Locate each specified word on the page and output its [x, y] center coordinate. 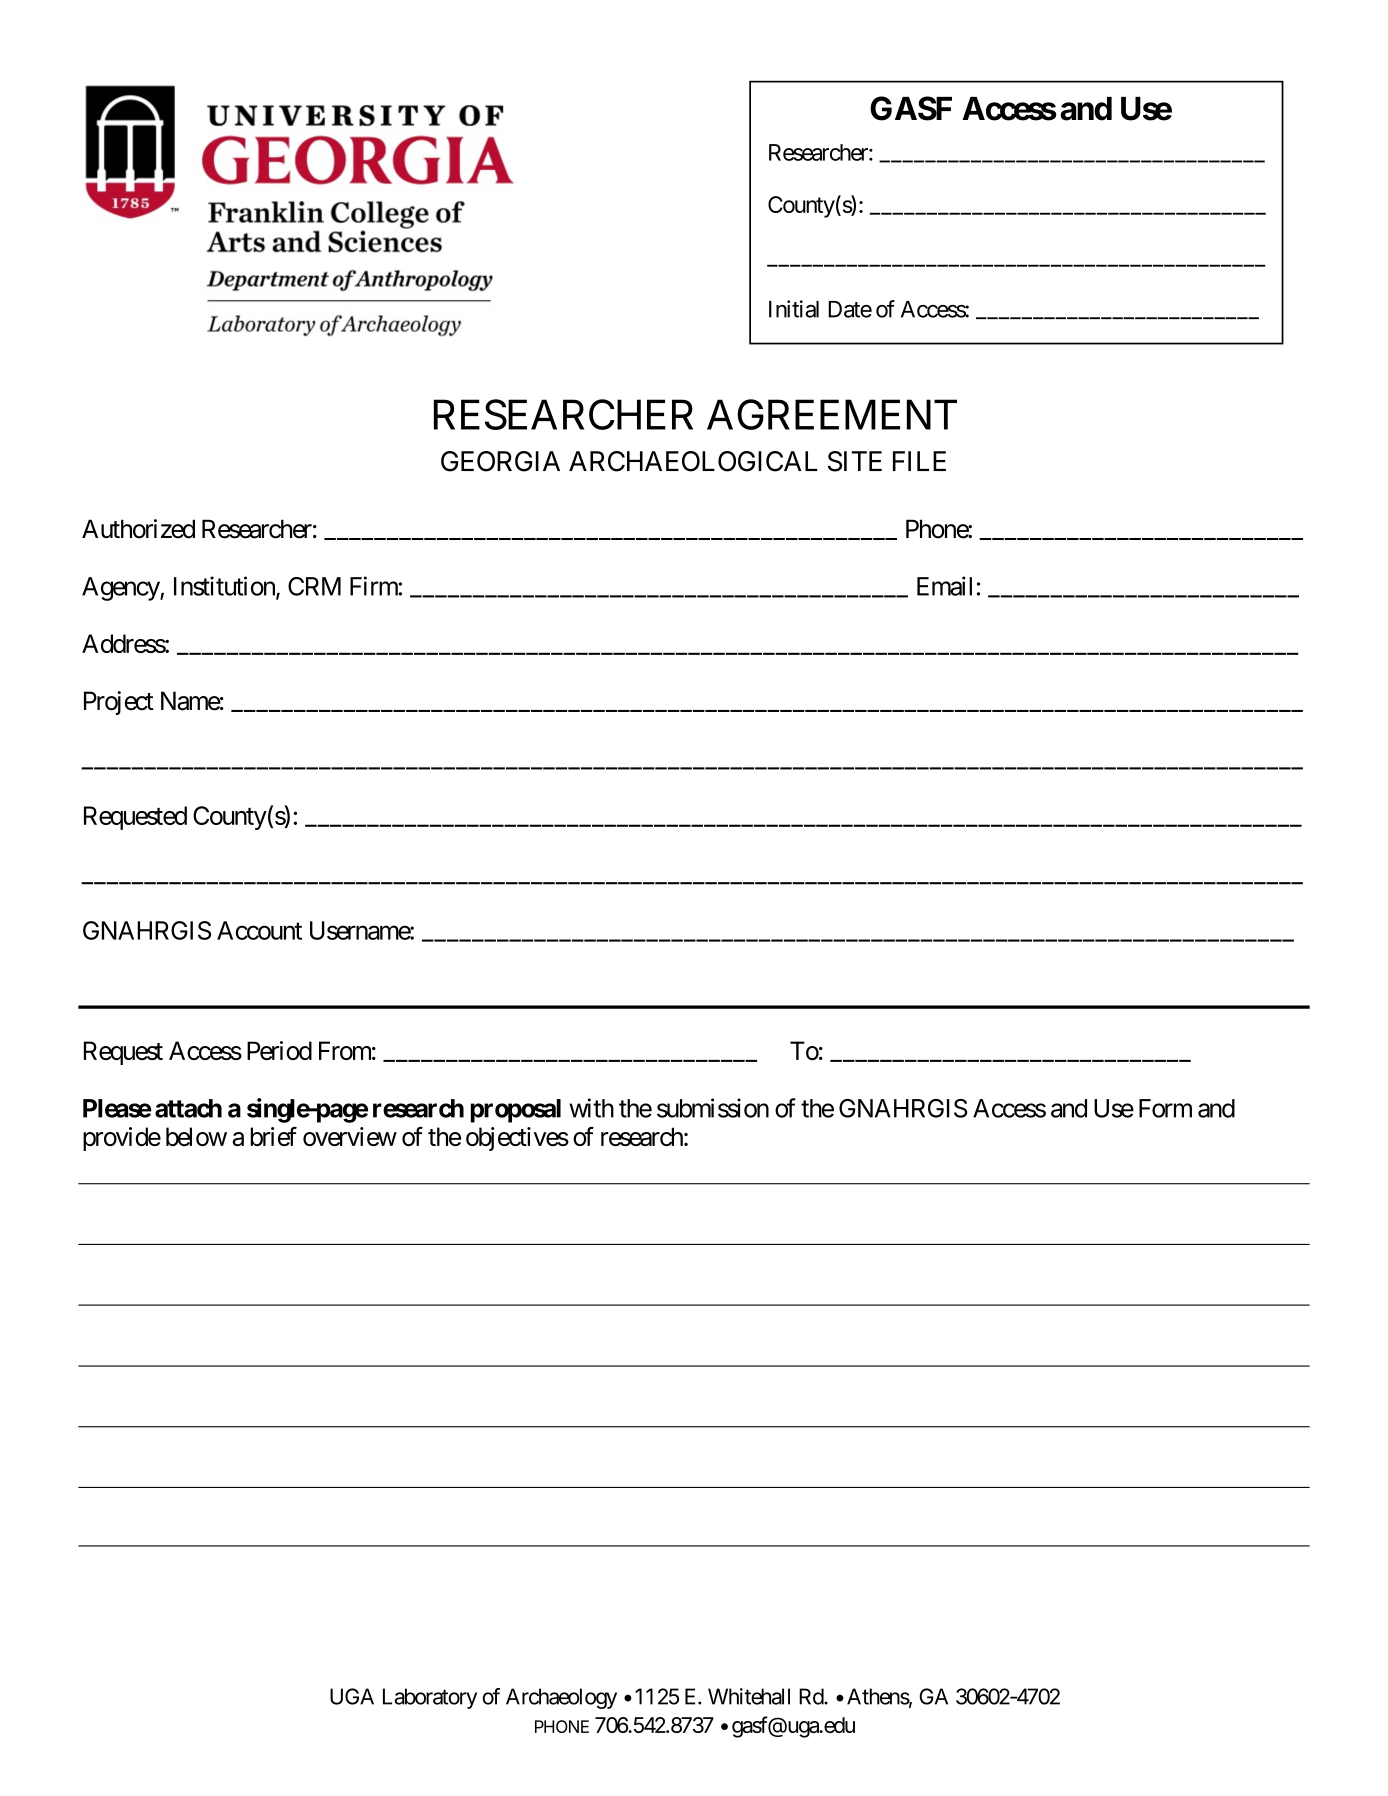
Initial [794, 309]
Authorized [138, 529]
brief [273, 1136]
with [591, 1108]
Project [119, 703]
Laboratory [430, 1698]
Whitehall [749, 1696]
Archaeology [561, 1698]
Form [1165, 1108]
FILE [919, 461]
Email [944, 586]
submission [713, 1108]
